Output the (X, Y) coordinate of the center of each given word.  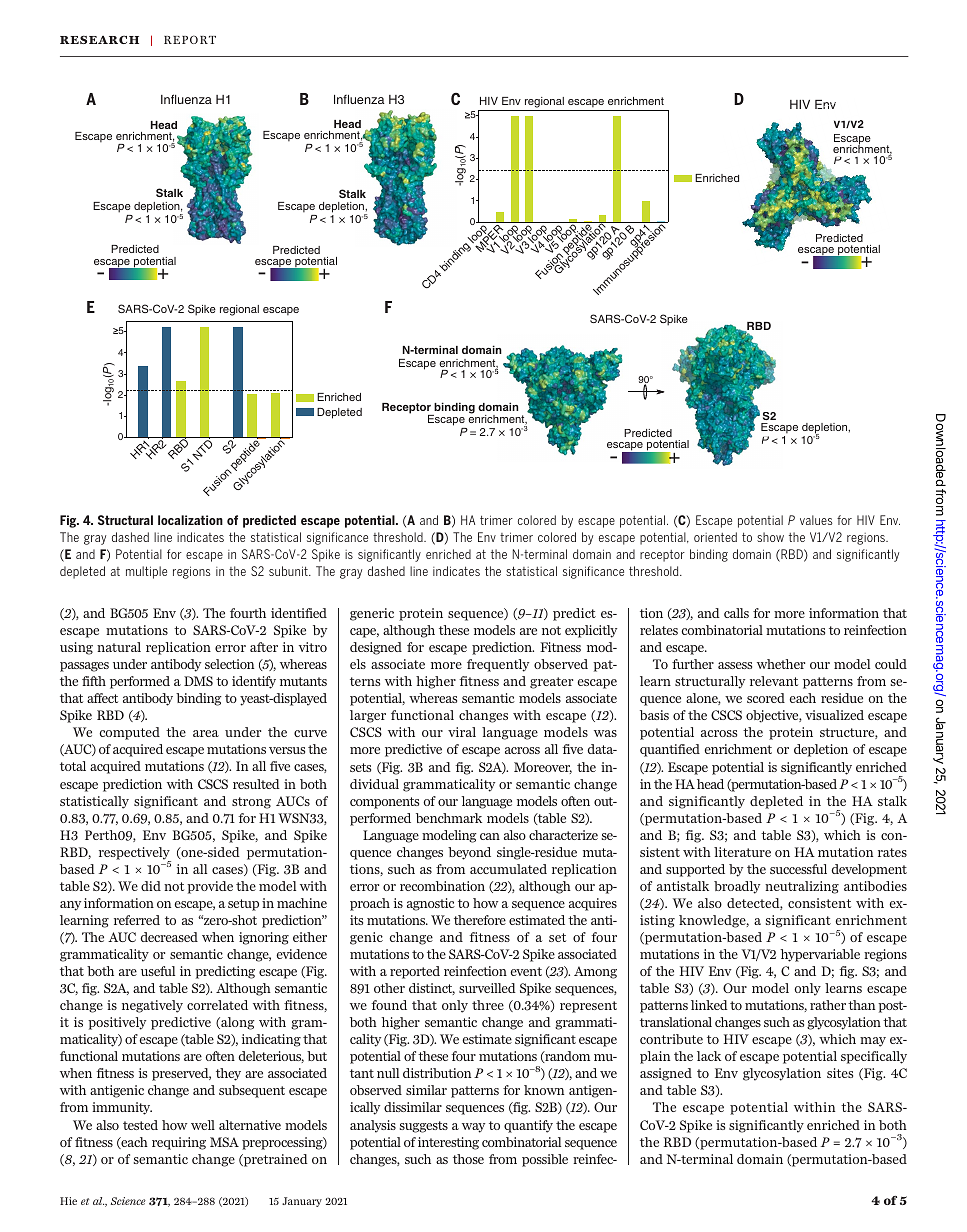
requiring (179, 1143)
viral (462, 732)
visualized (834, 715)
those (468, 1159)
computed (129, 733)
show (770, 537)
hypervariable (820, 955)
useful (158, 971)
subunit (289, 571)
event (526, 971)
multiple (146, 572)
